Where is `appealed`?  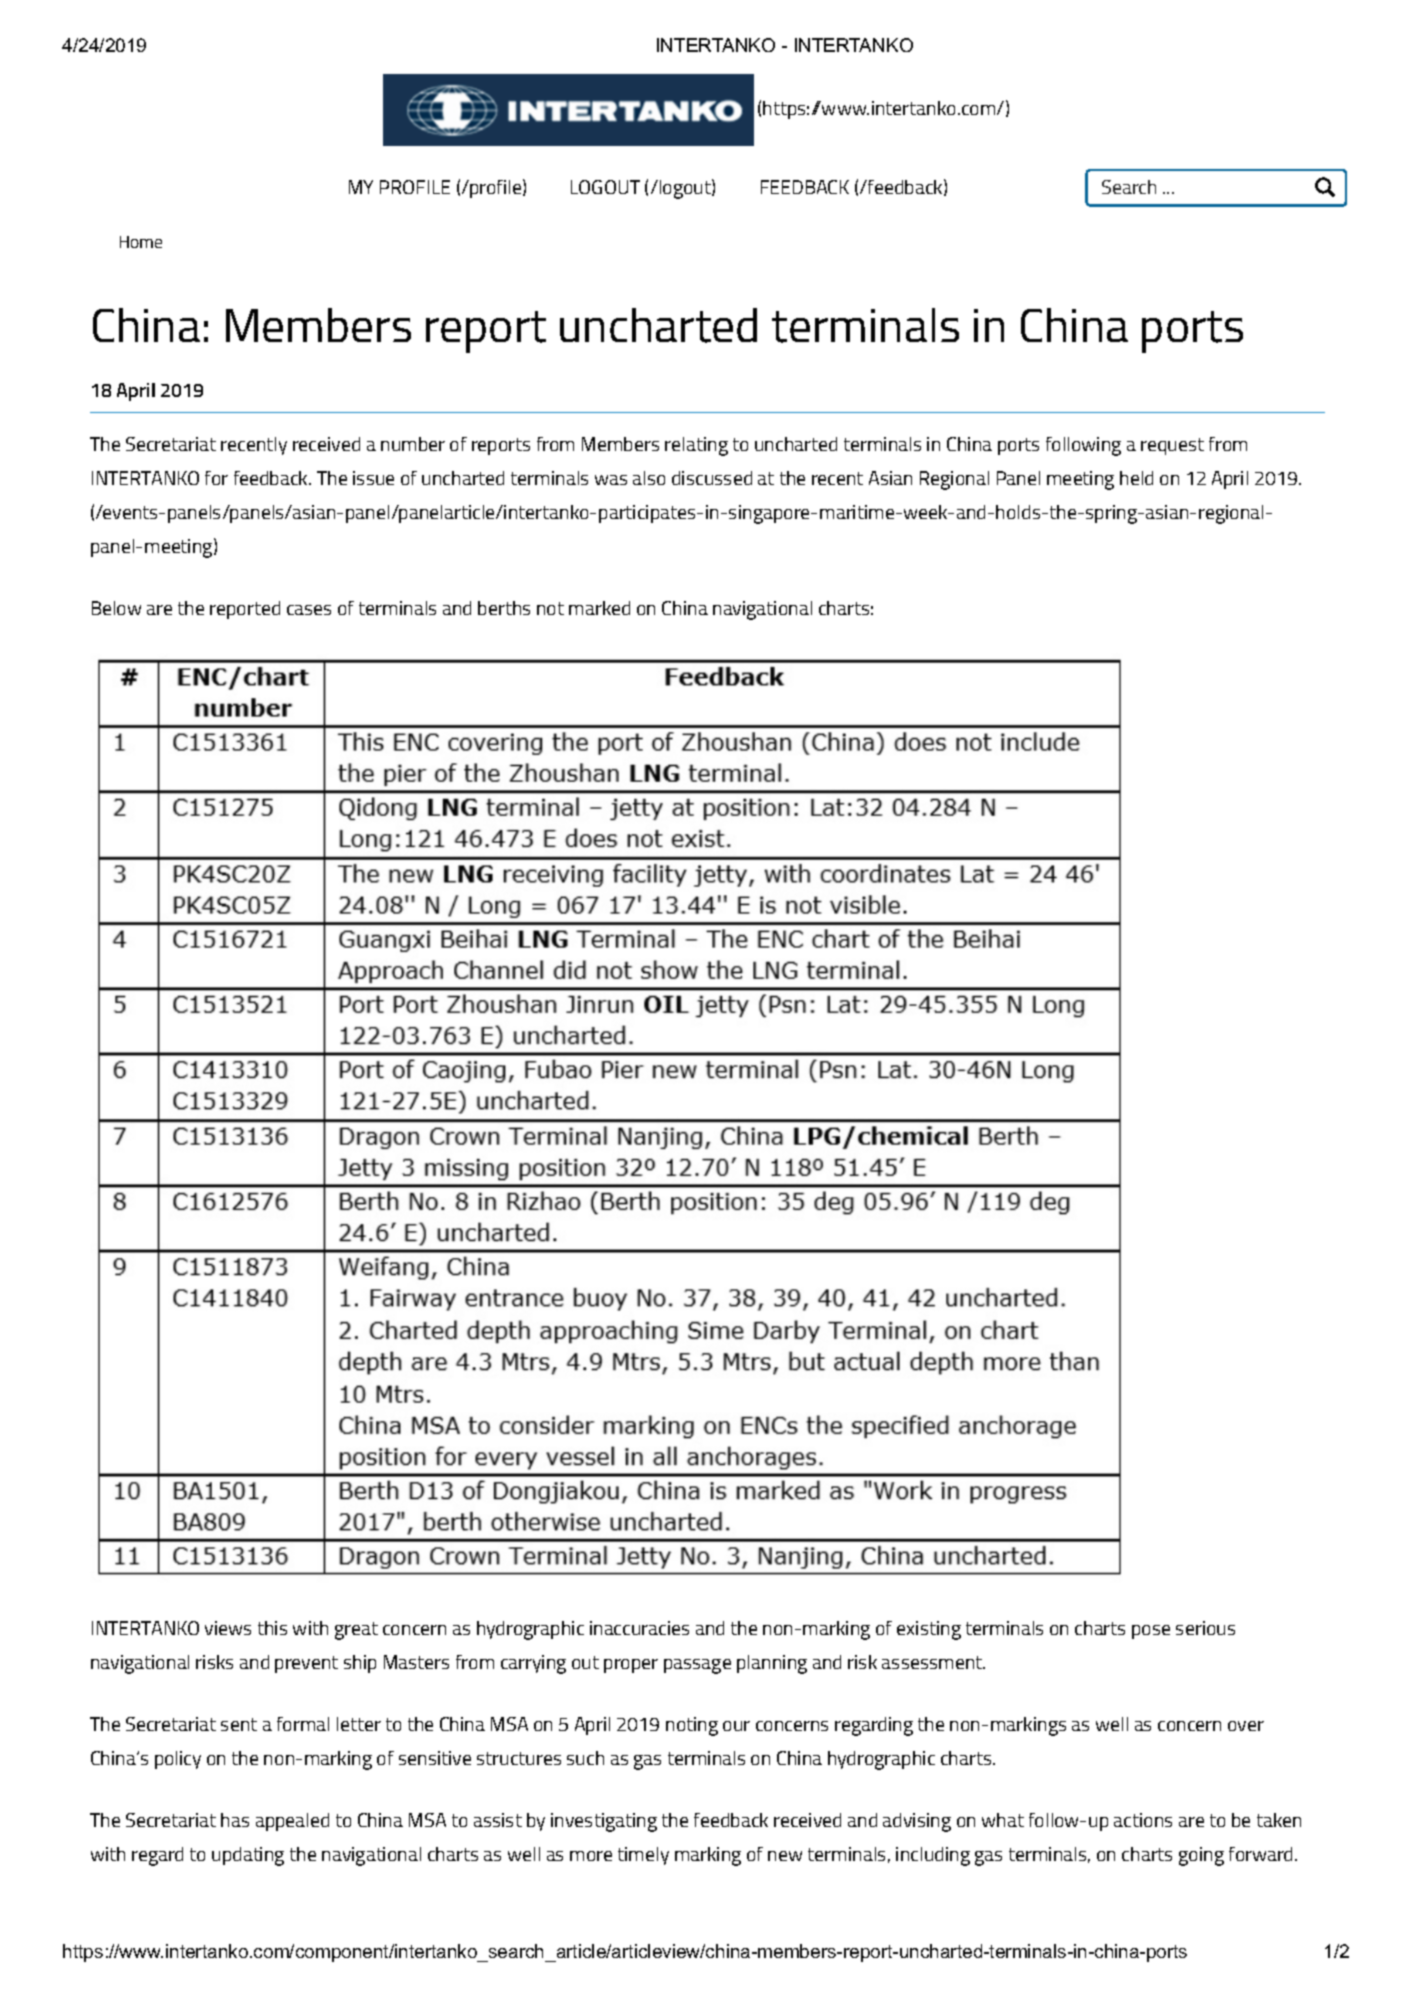
appealed is located at coordinates (292, 1822).
